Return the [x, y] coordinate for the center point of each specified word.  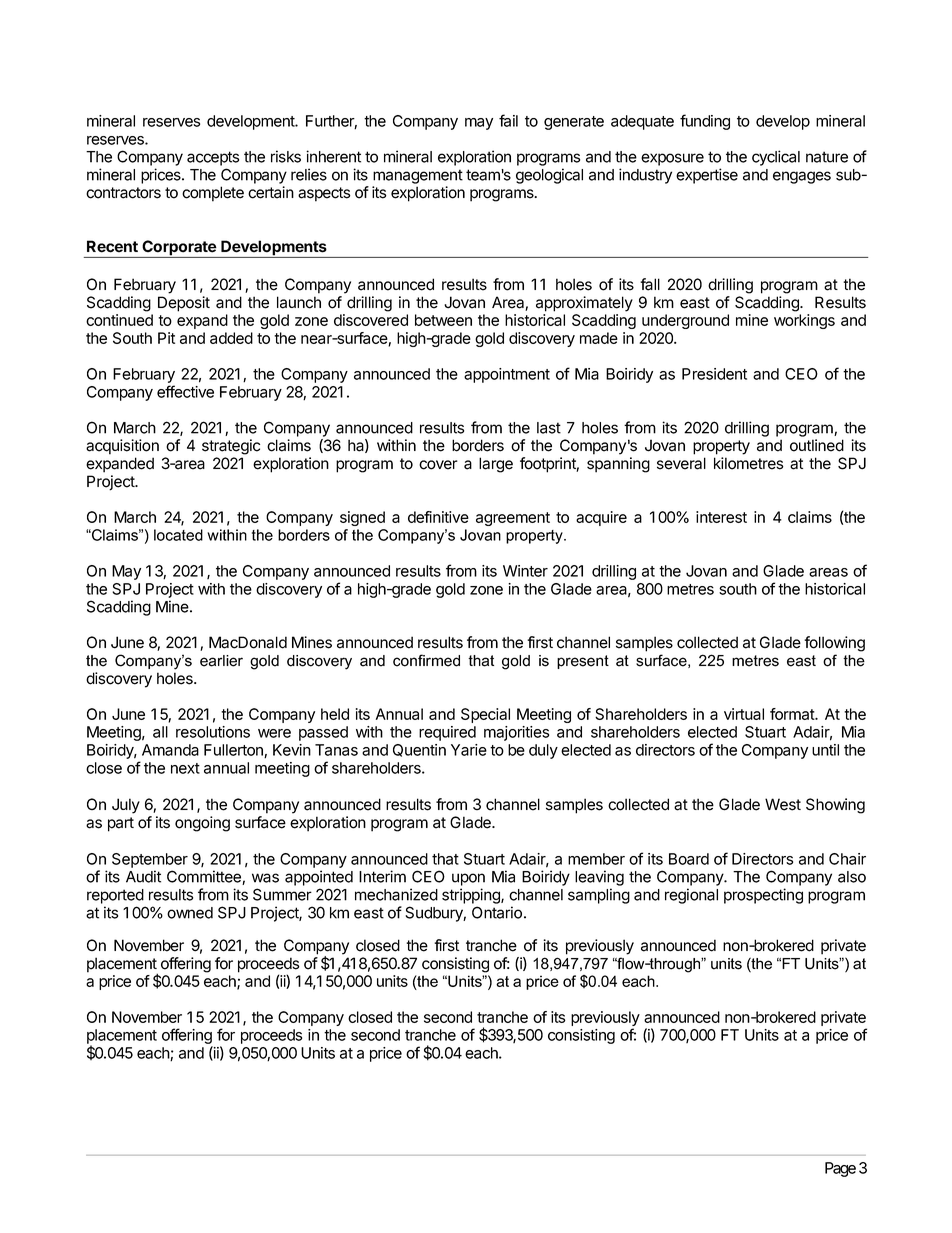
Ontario [497, 912]
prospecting [763, 896]
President [714, 374]
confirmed [426, 660]
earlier [221, 661]
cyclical [776, 158]
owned [190, 913]
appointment [507, 375]
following [834, 644]
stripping [472, 896]
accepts [213, 158]
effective [185, 391]
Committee [205, 877]
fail [508, 120]
